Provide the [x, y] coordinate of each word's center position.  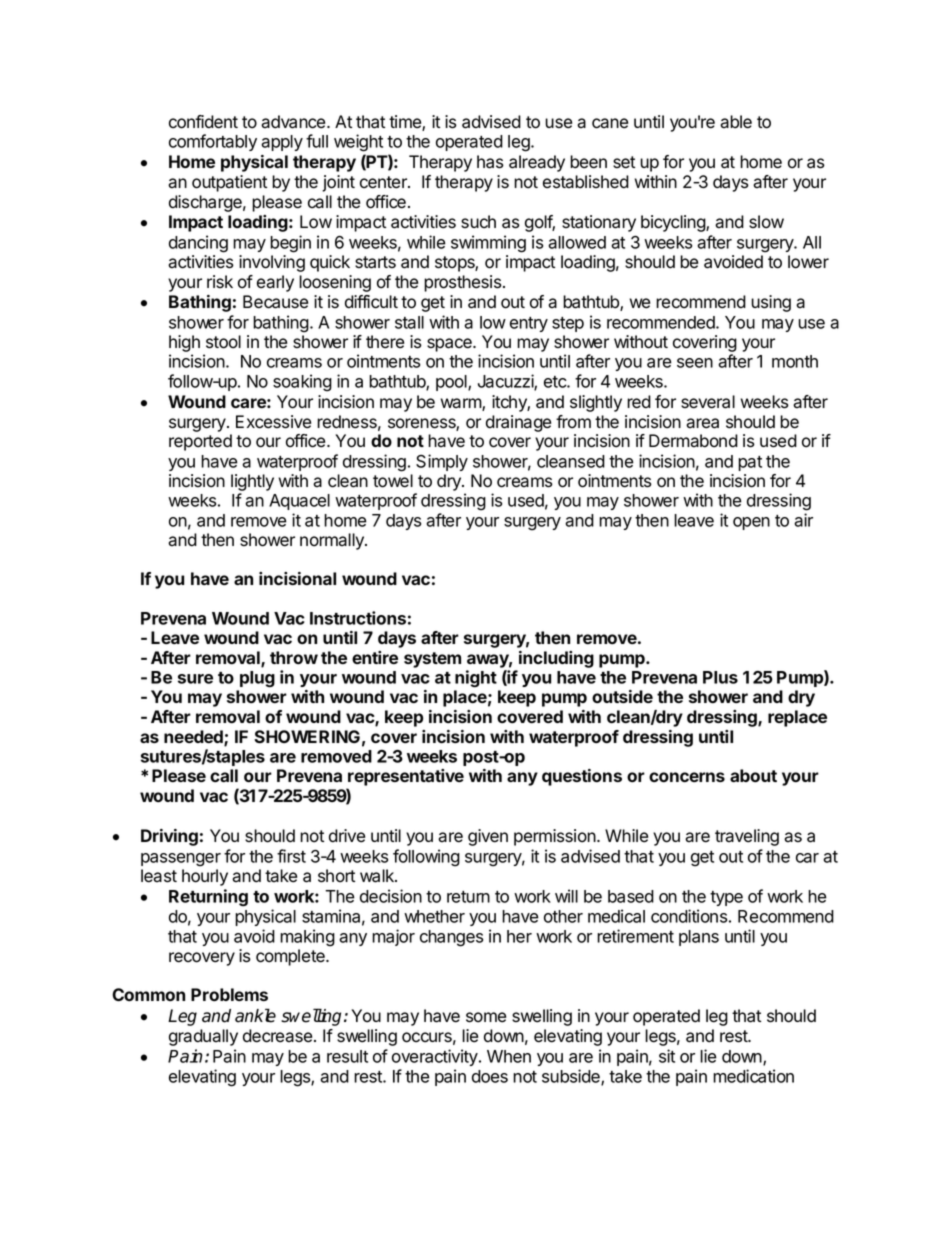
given [488, 837]
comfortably [213, 142]
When [509, 1056]
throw [294, 657]
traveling [747, 837]
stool [223, 342]
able [736, 122]
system [432, 660]
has [490, 162]
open [751, 523]
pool [452, 383]
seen [695, 363]
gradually [203, 1037]
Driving [169, 837]
